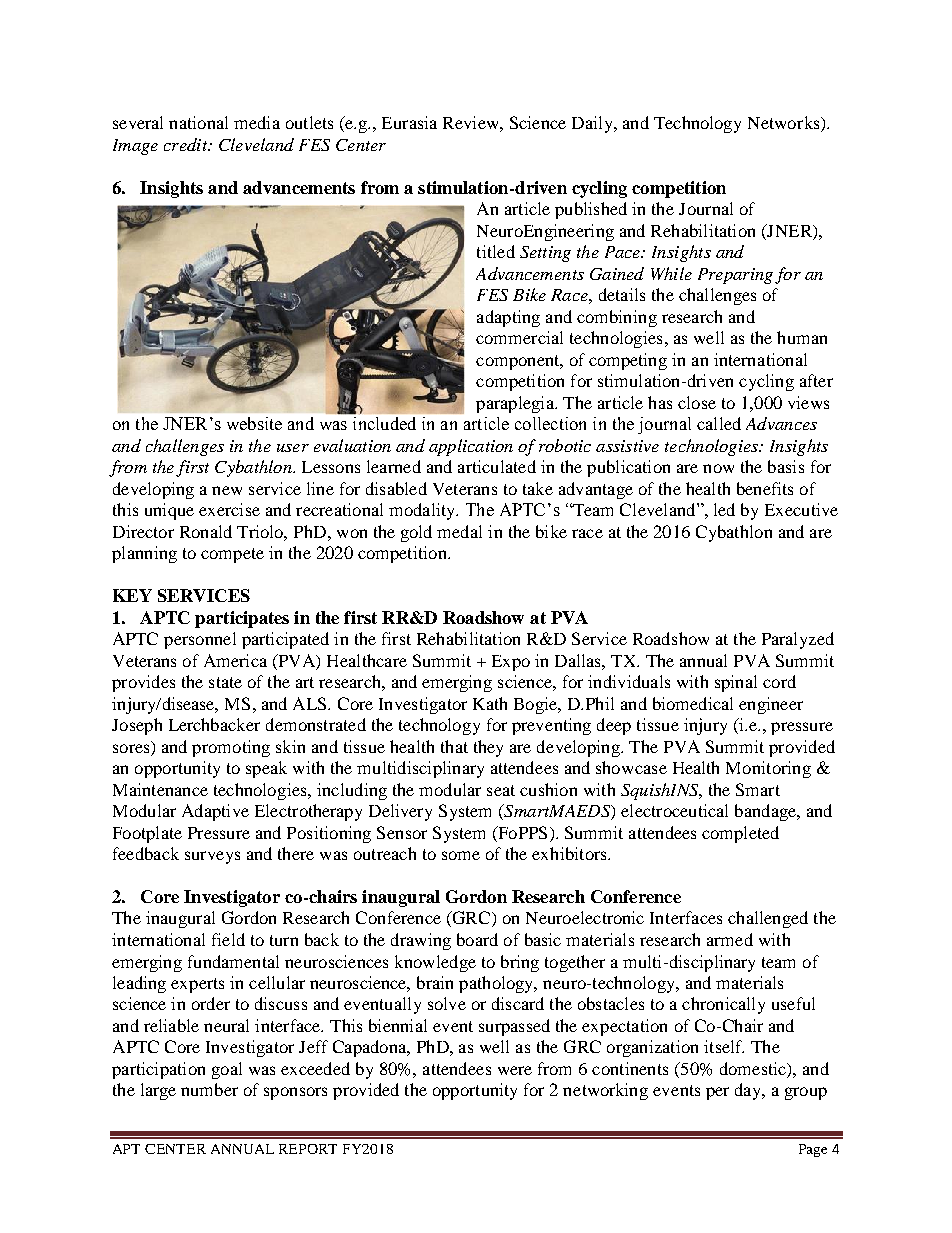 This image has height=1233, width=952. I want to click on Networks, so click(785, 124).
